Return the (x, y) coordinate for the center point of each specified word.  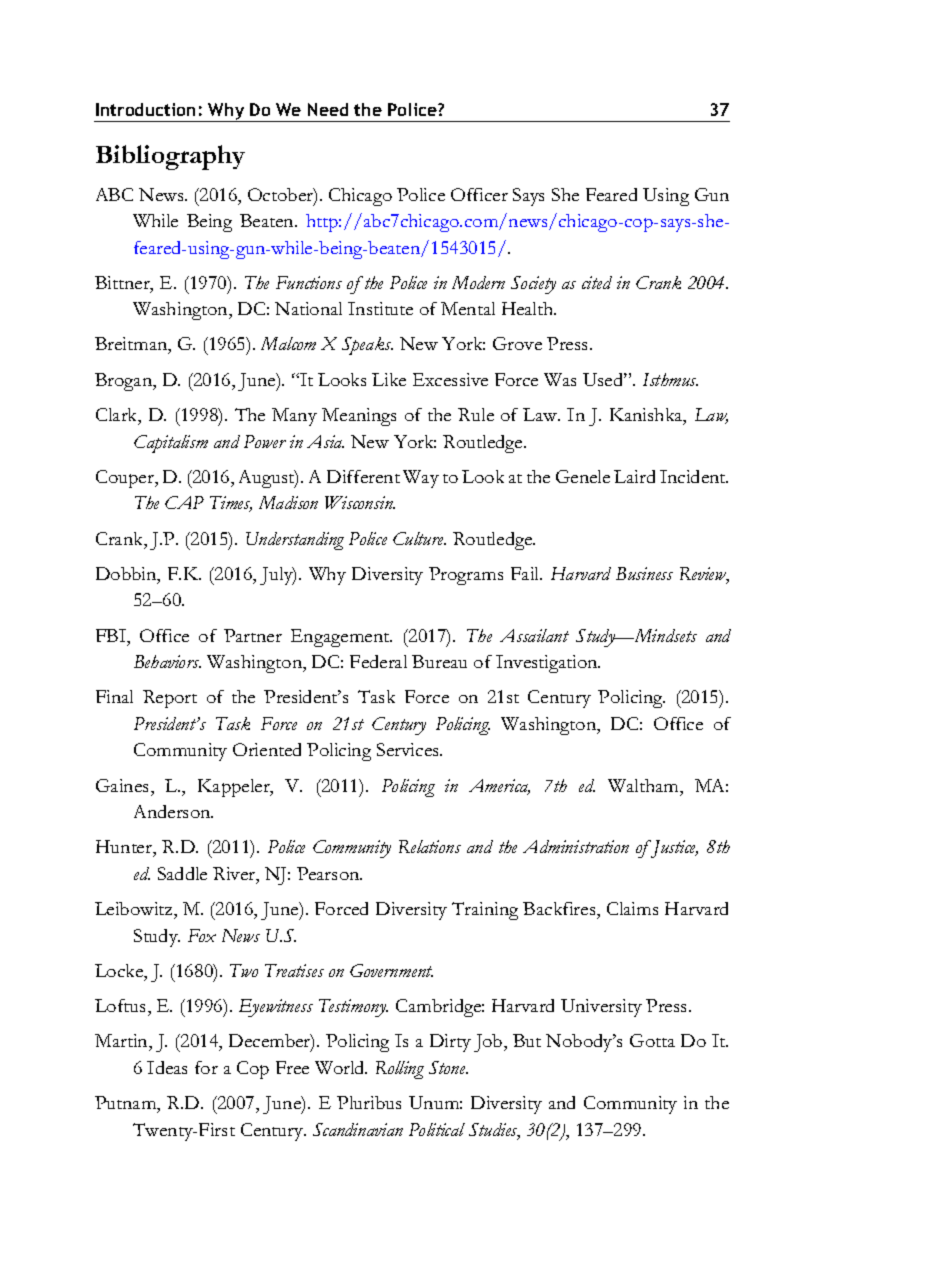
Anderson (173, 811)
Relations (430, 846)
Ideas (167, 1067)
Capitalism (171, 444)
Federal (378, 661)
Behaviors (167, 661)
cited (597, 282)
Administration (576, 846)
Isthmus (670, 379)
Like (389, 379)
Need (328, 109)
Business (644, 573)
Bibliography (170, 157)
